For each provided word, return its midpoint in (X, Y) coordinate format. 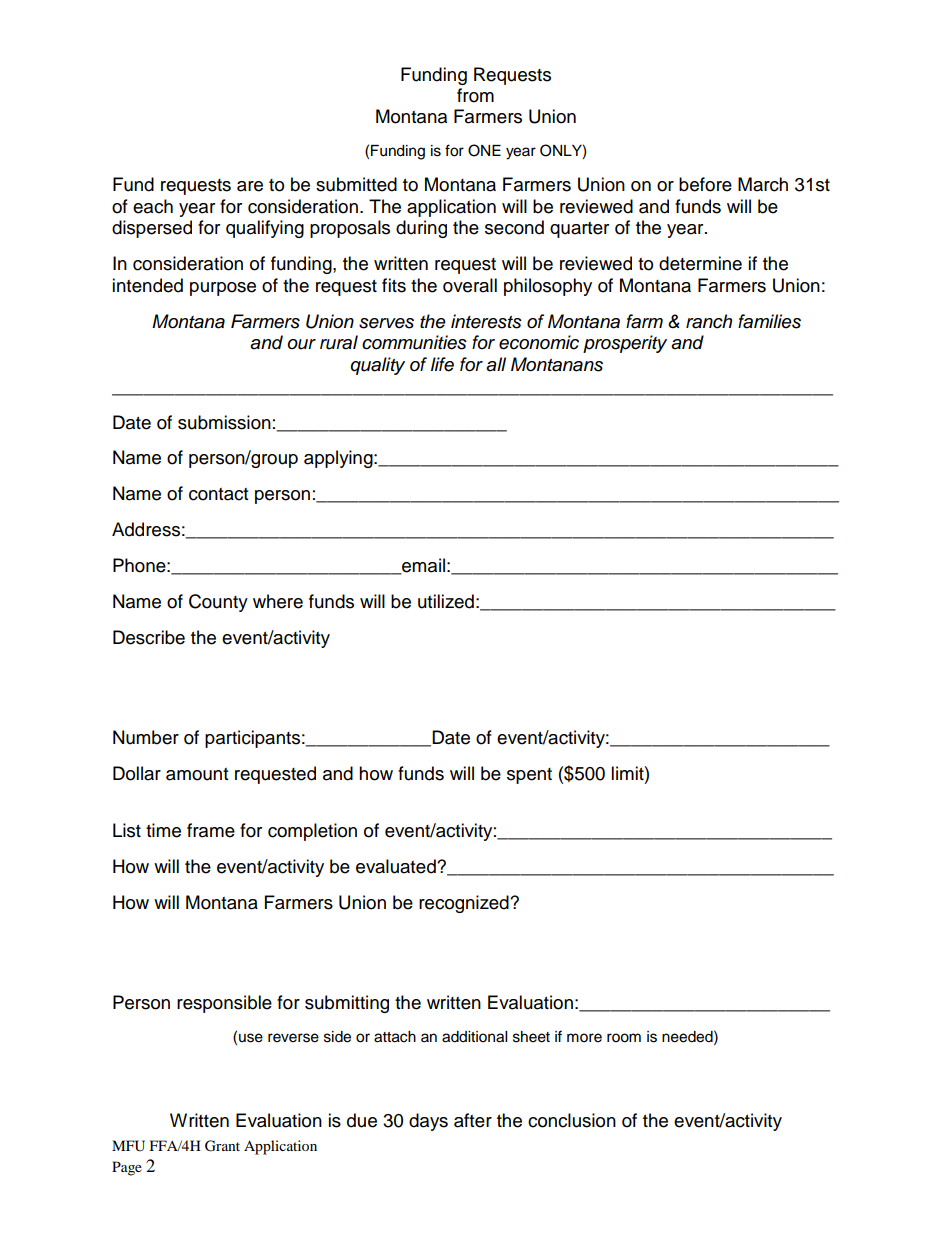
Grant (222, 1146)
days (428, 1122)
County (218, 603)
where (278, 601)
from (475, 95)
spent (529, 776)
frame (211, 830)
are (250, 186)
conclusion (572, 1120)
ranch (709, 321)
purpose (223, 289)
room (624, 1038)
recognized (465, 904)
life (442, 364)
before (705, 184)
